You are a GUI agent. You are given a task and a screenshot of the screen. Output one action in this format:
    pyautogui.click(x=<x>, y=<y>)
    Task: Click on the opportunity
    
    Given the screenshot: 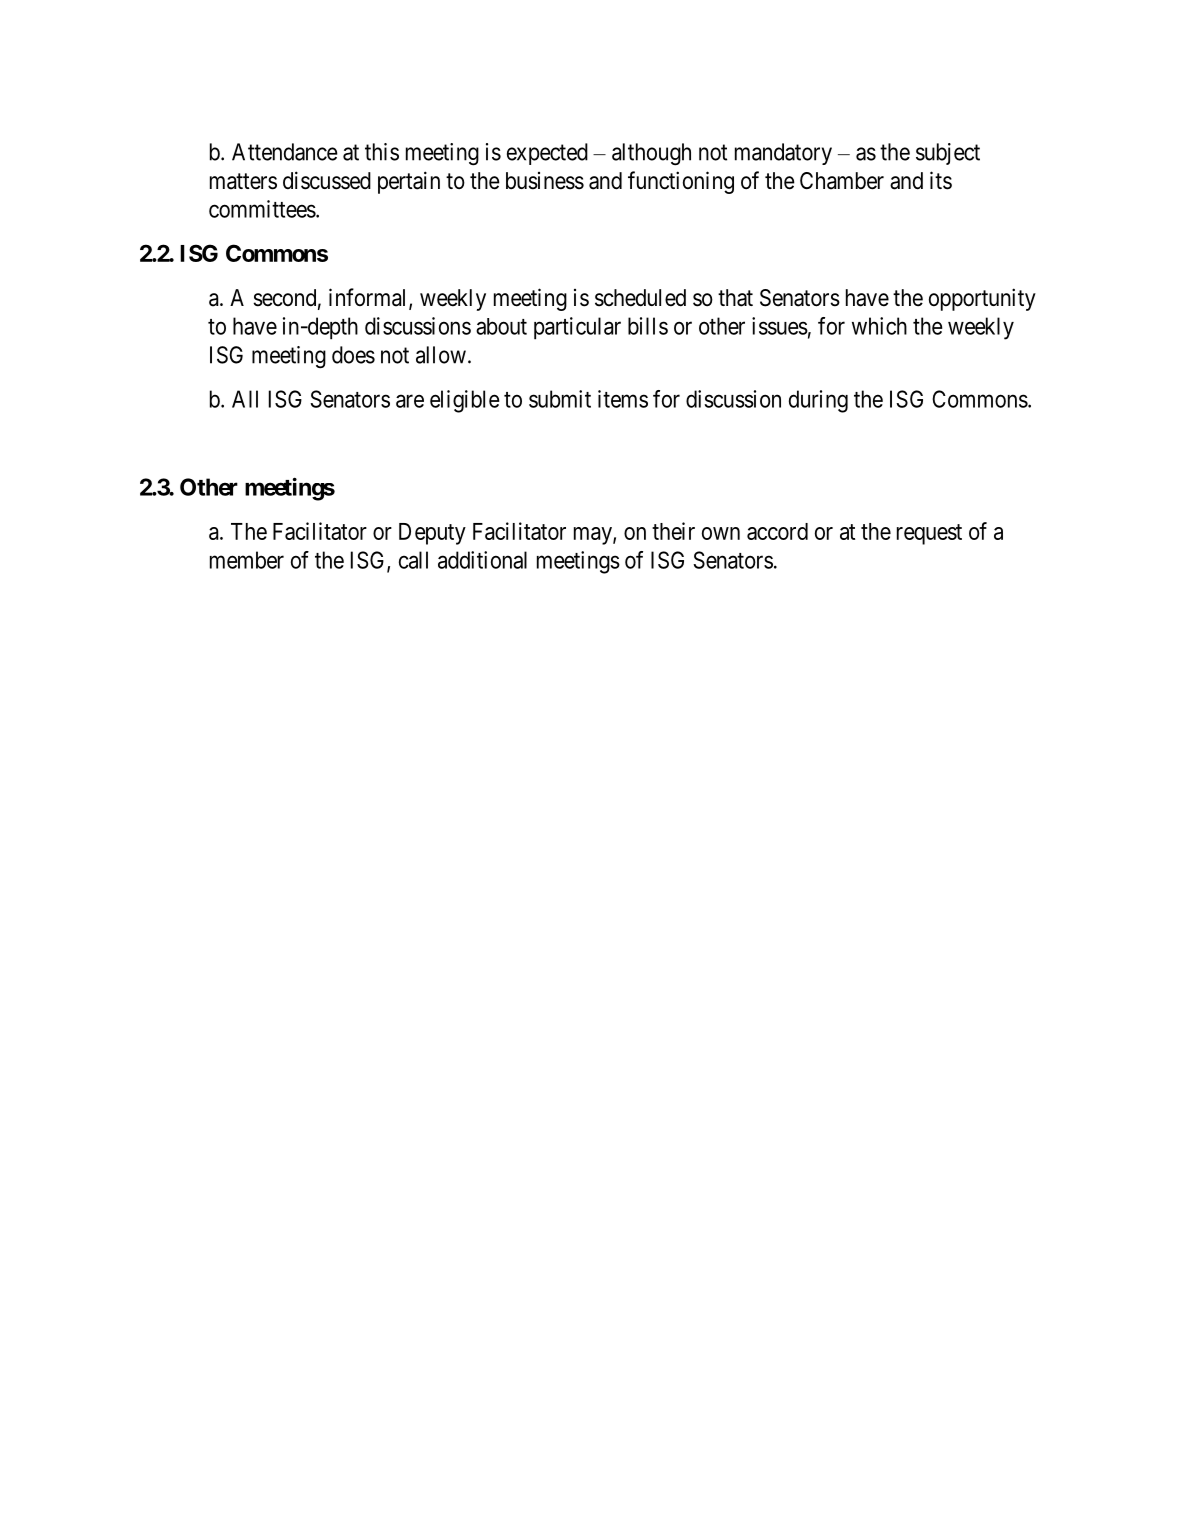 What is the action you would take?
    pyautogui.click(x=982, y=299)
